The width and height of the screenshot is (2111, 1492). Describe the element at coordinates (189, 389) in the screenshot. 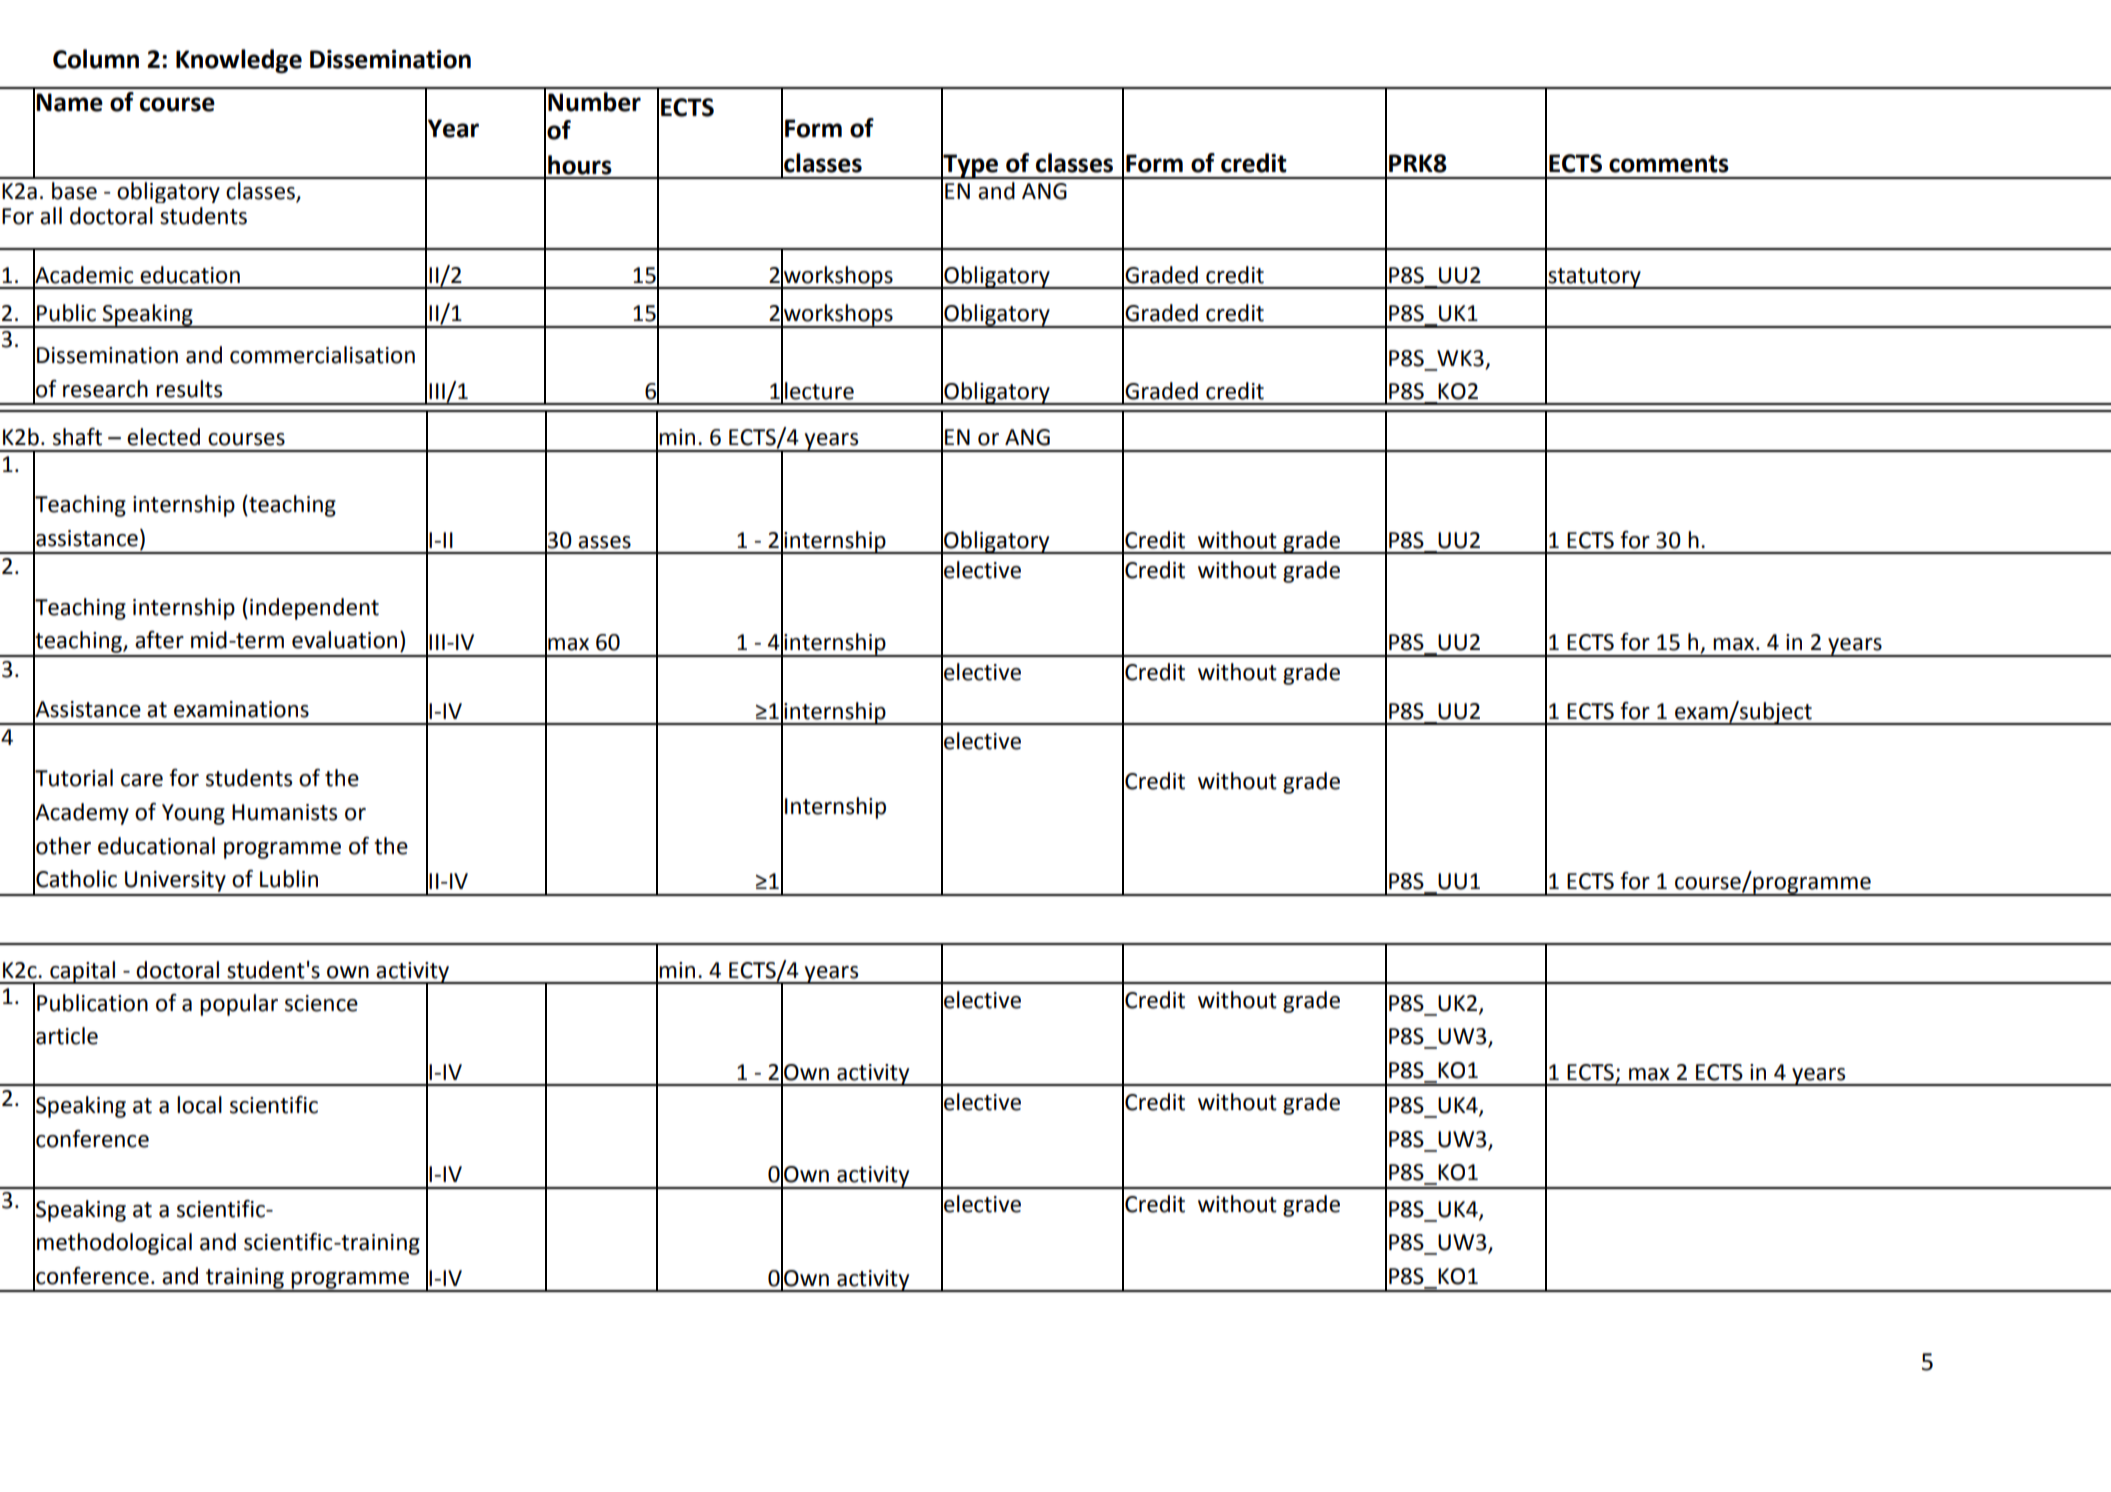

I see `results` at that location.
